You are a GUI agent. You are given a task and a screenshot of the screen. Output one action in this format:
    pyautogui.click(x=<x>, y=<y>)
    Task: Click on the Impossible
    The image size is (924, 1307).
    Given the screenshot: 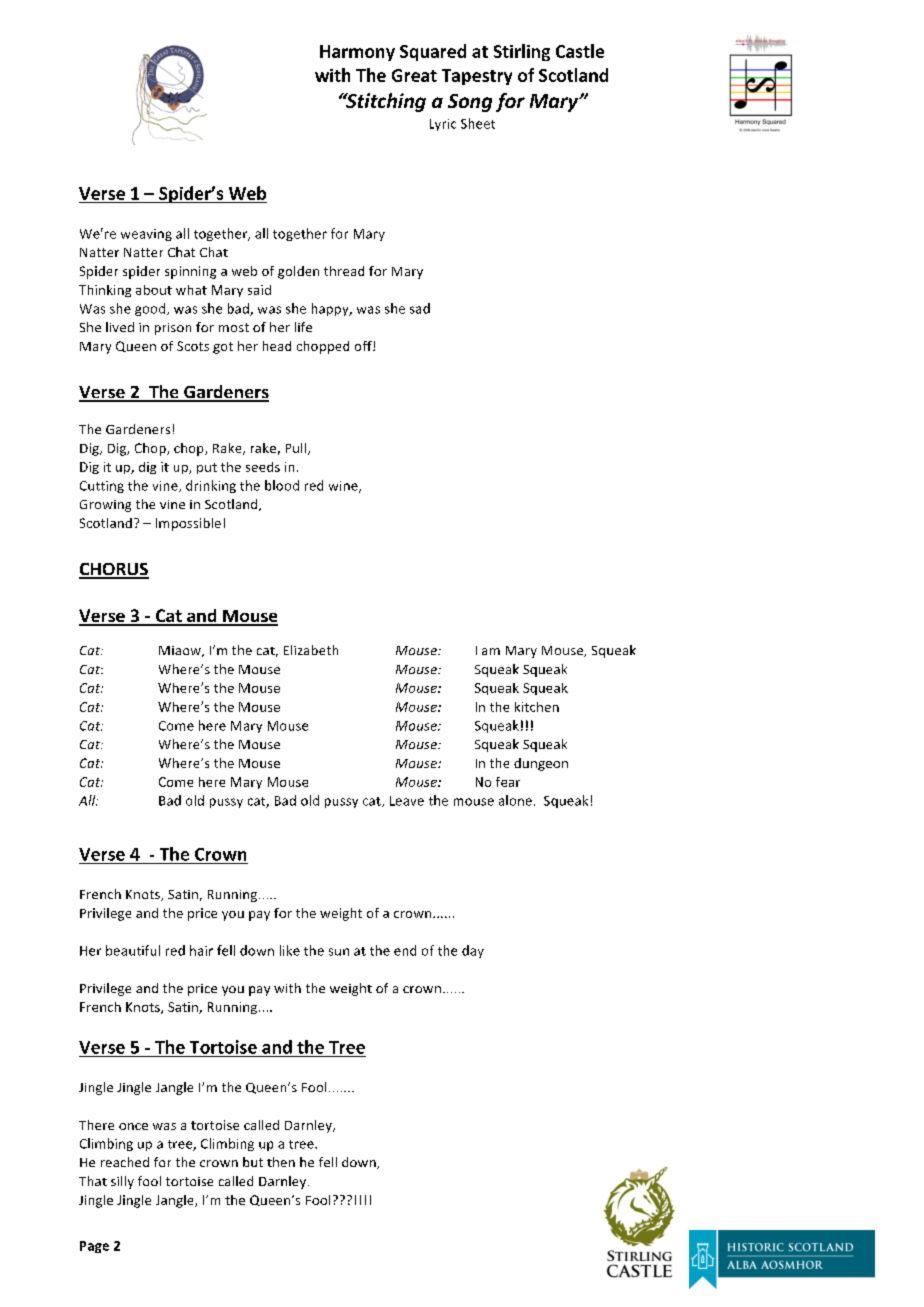 What is the action you would take?
    pyautogui.click(x=188, y=524)
